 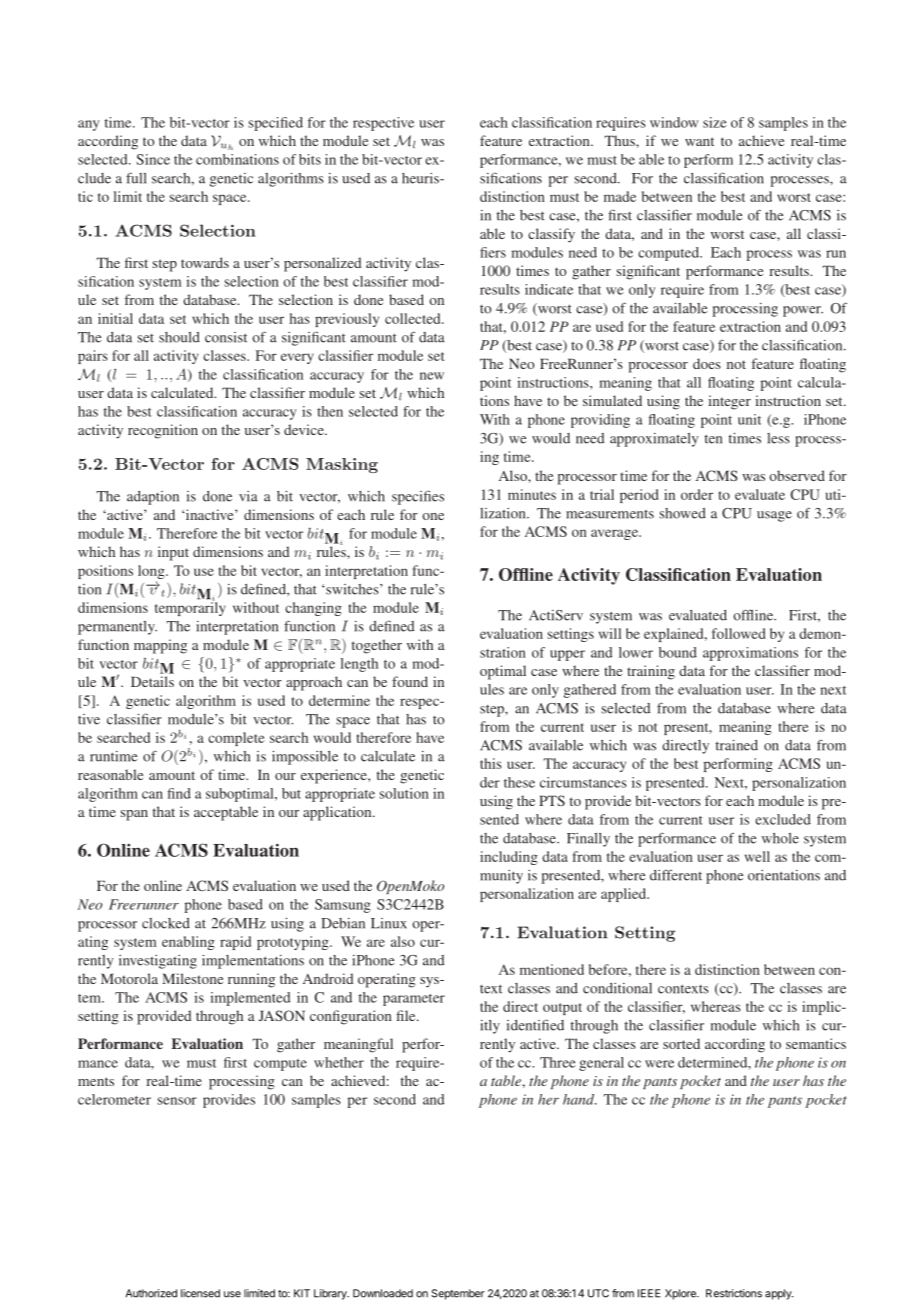 I want to click on licensed, so click(x=200, y=1293).
